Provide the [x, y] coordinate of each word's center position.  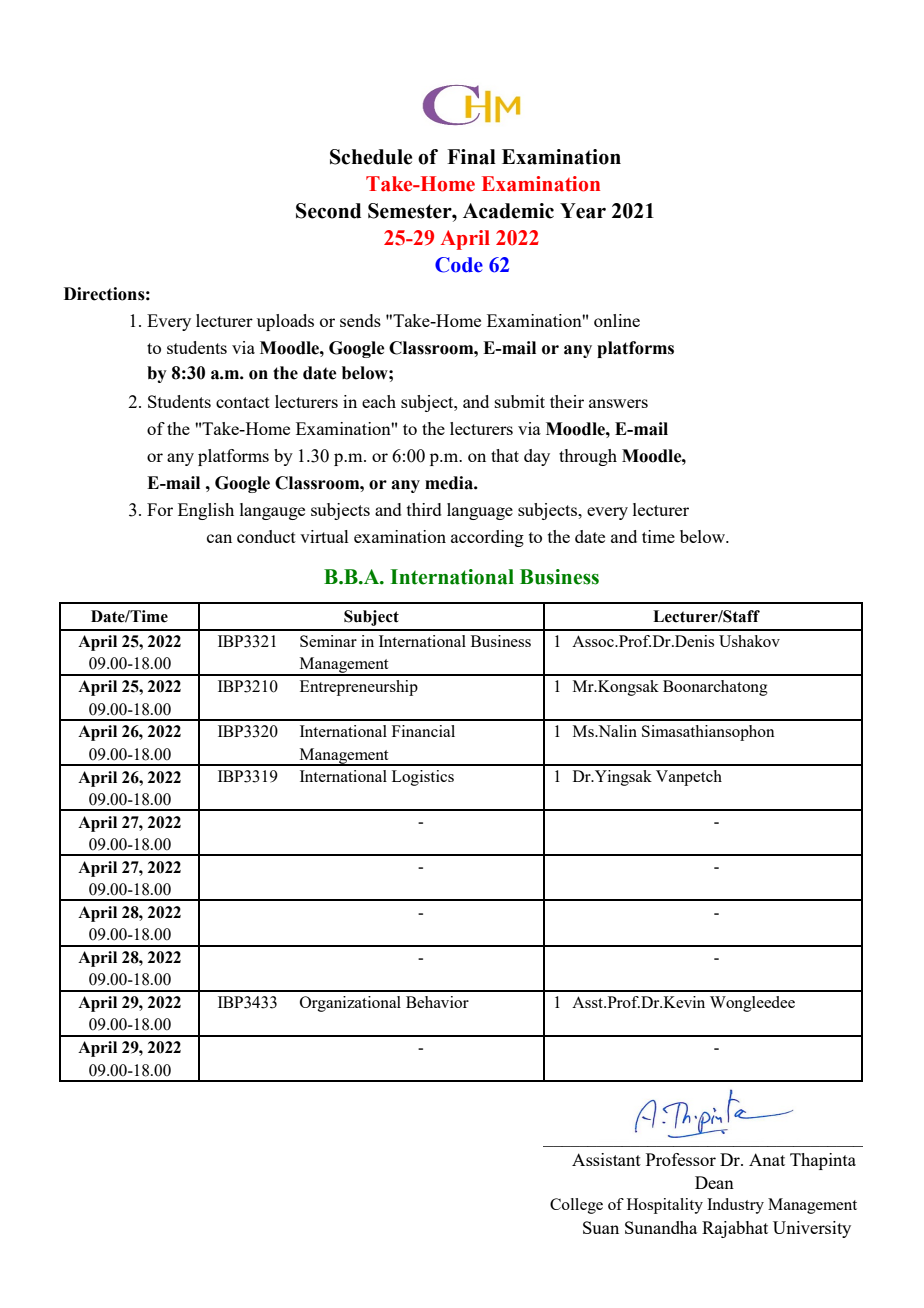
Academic [508, 211]
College [576, 1206]
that [505, 455]
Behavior [437, 1002]
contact [243, 402]
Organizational [350, 1004]
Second [328, 211]
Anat [767, 1159]
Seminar [328, 641]
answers [618, 403]
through [588, 457]
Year [583, 211]
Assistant [606, 1159]
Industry [735, 1206]
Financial [423, 731]
